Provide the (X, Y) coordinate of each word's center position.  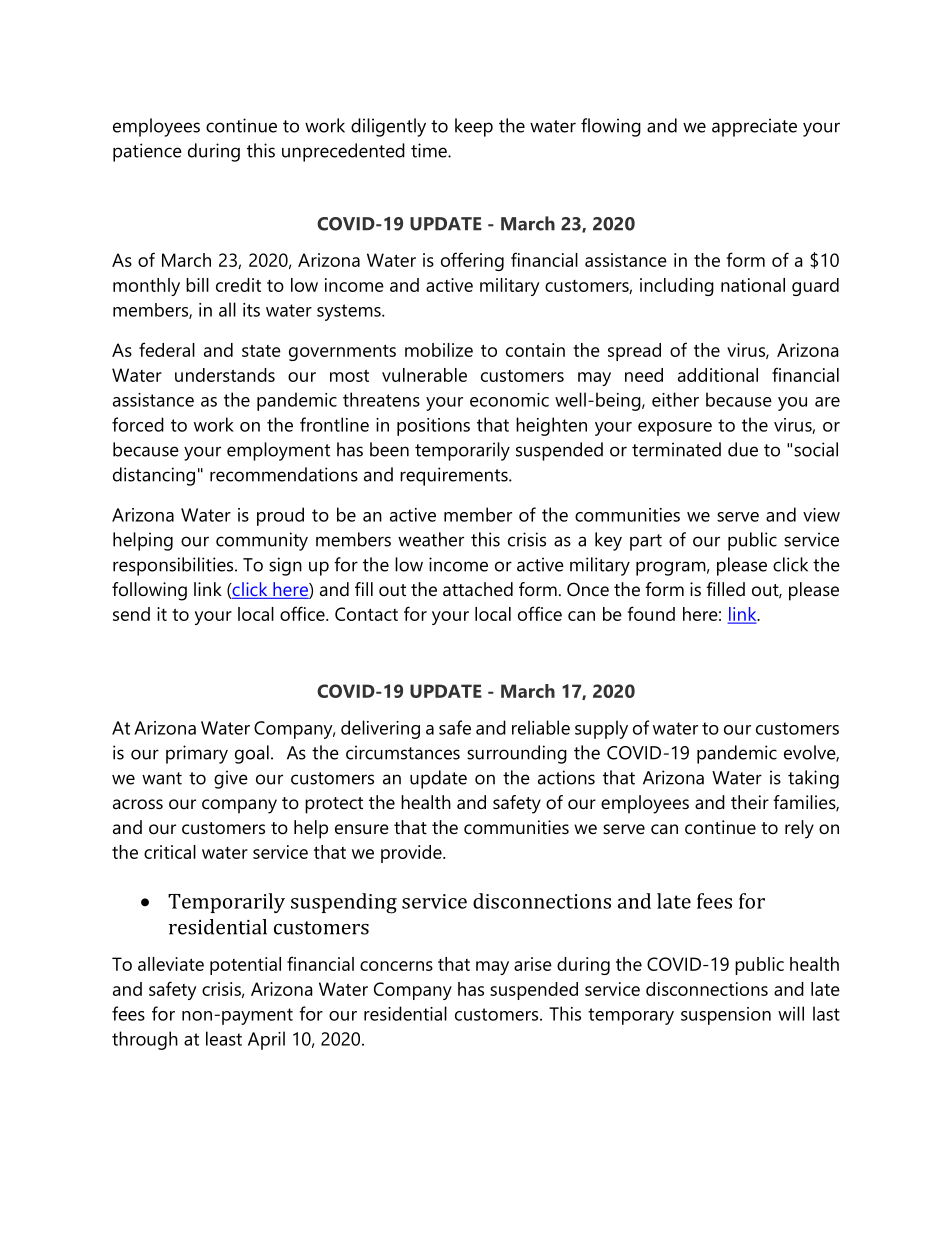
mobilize (439, 350)
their (750, 802)
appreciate (754, 127)
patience (147, 152)
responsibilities (174, 566)
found (651, 613)
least (224, 1038)
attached (478, 589)
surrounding (517, 754)
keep (474, 127)
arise (533, 964)
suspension (726, 1016)
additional (718, 375)
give (231, 779)
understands (225, 375)
